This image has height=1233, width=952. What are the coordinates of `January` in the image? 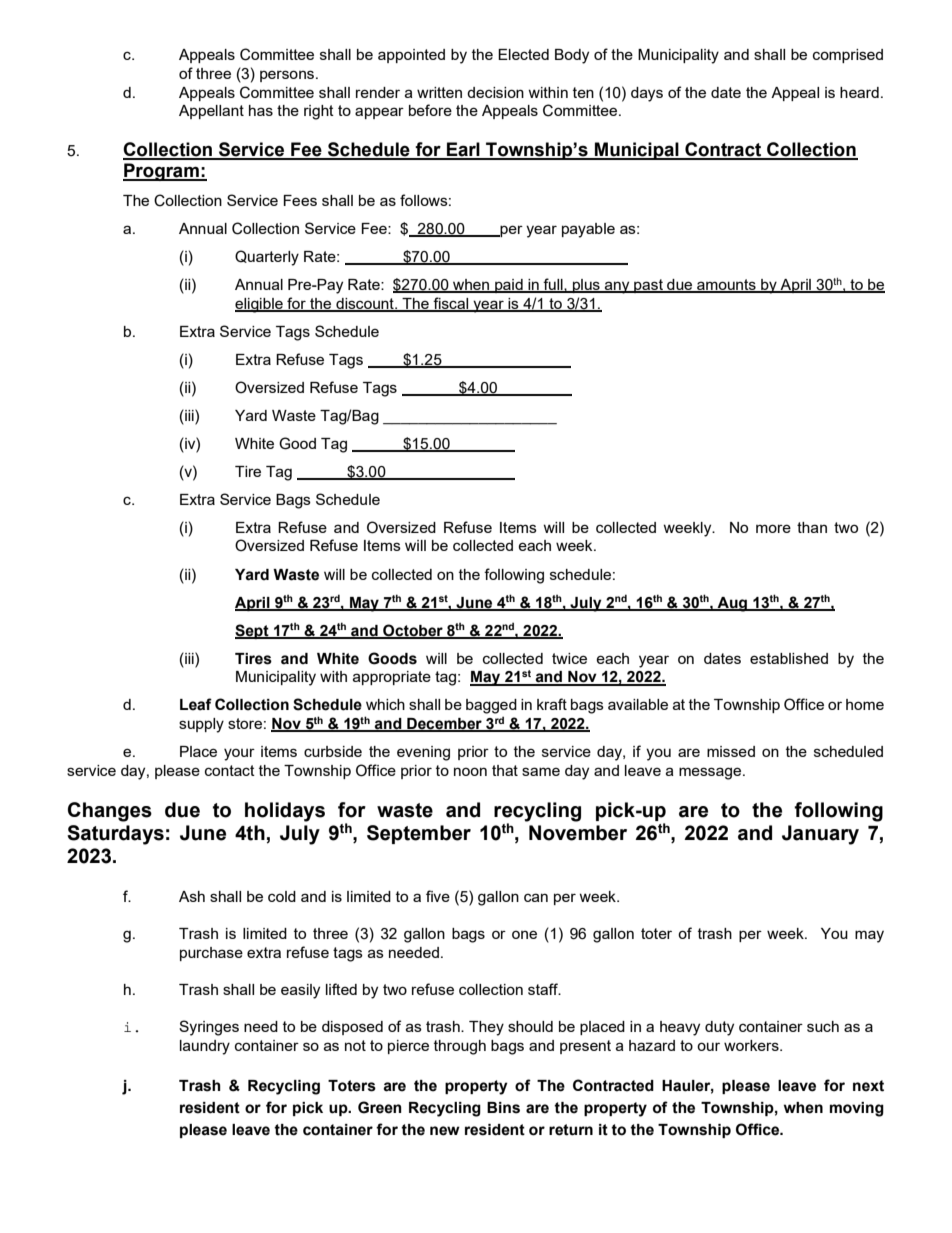 It's located at (820, 835).
